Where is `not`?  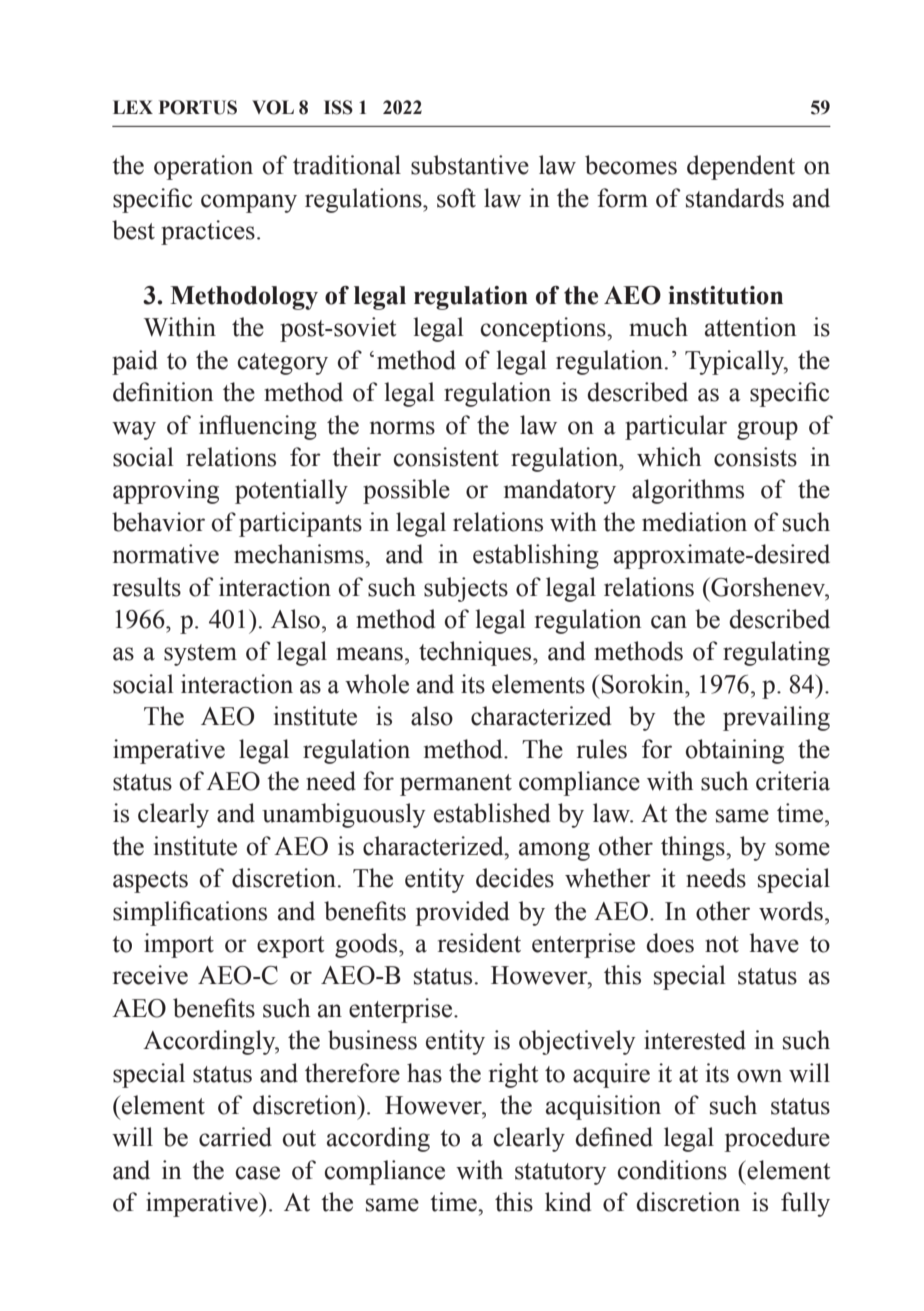
not is located at coordinates (722, 944).
